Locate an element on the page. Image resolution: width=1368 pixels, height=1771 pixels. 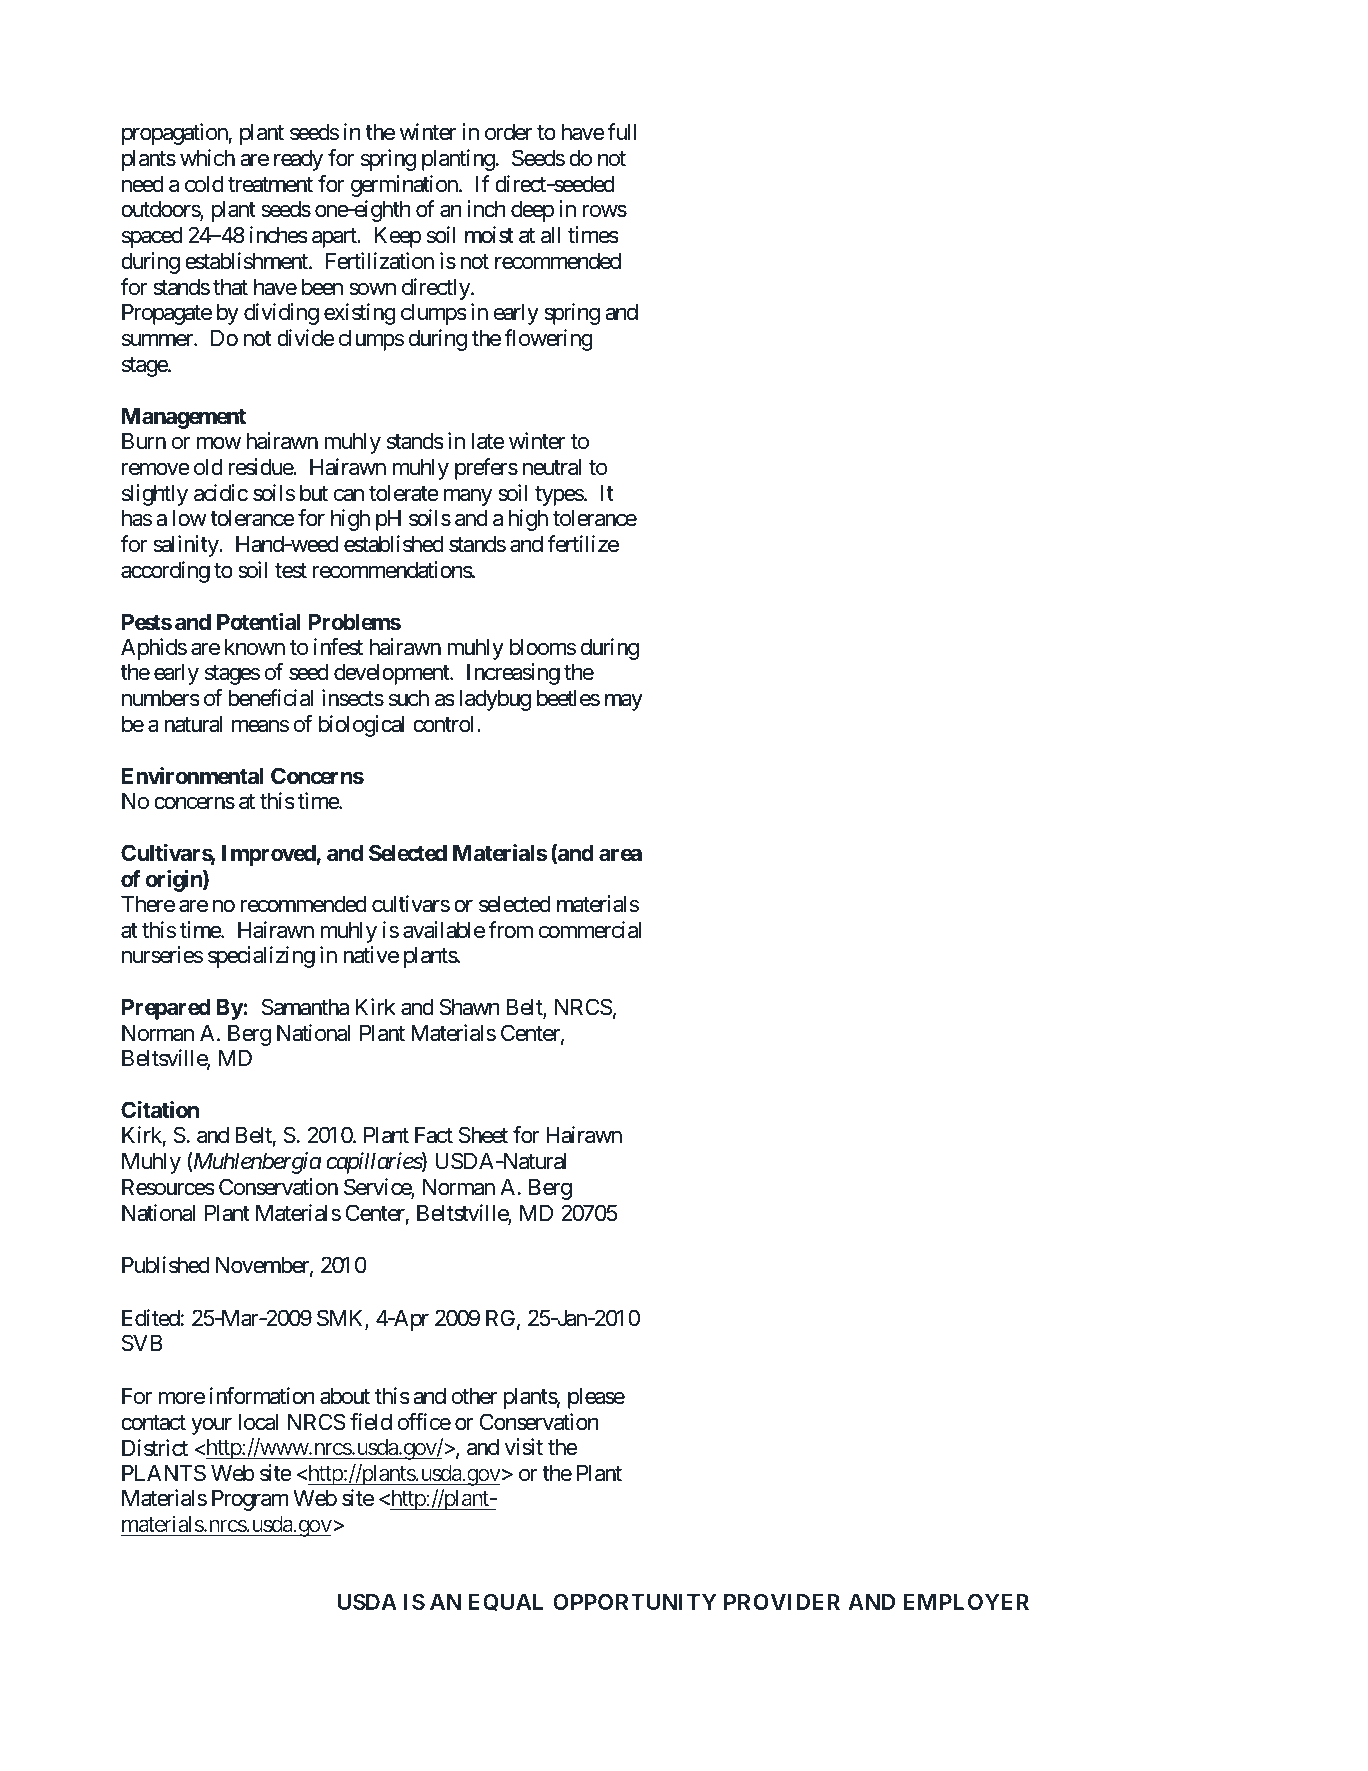
neutral is located at coordinates (552, 467).
